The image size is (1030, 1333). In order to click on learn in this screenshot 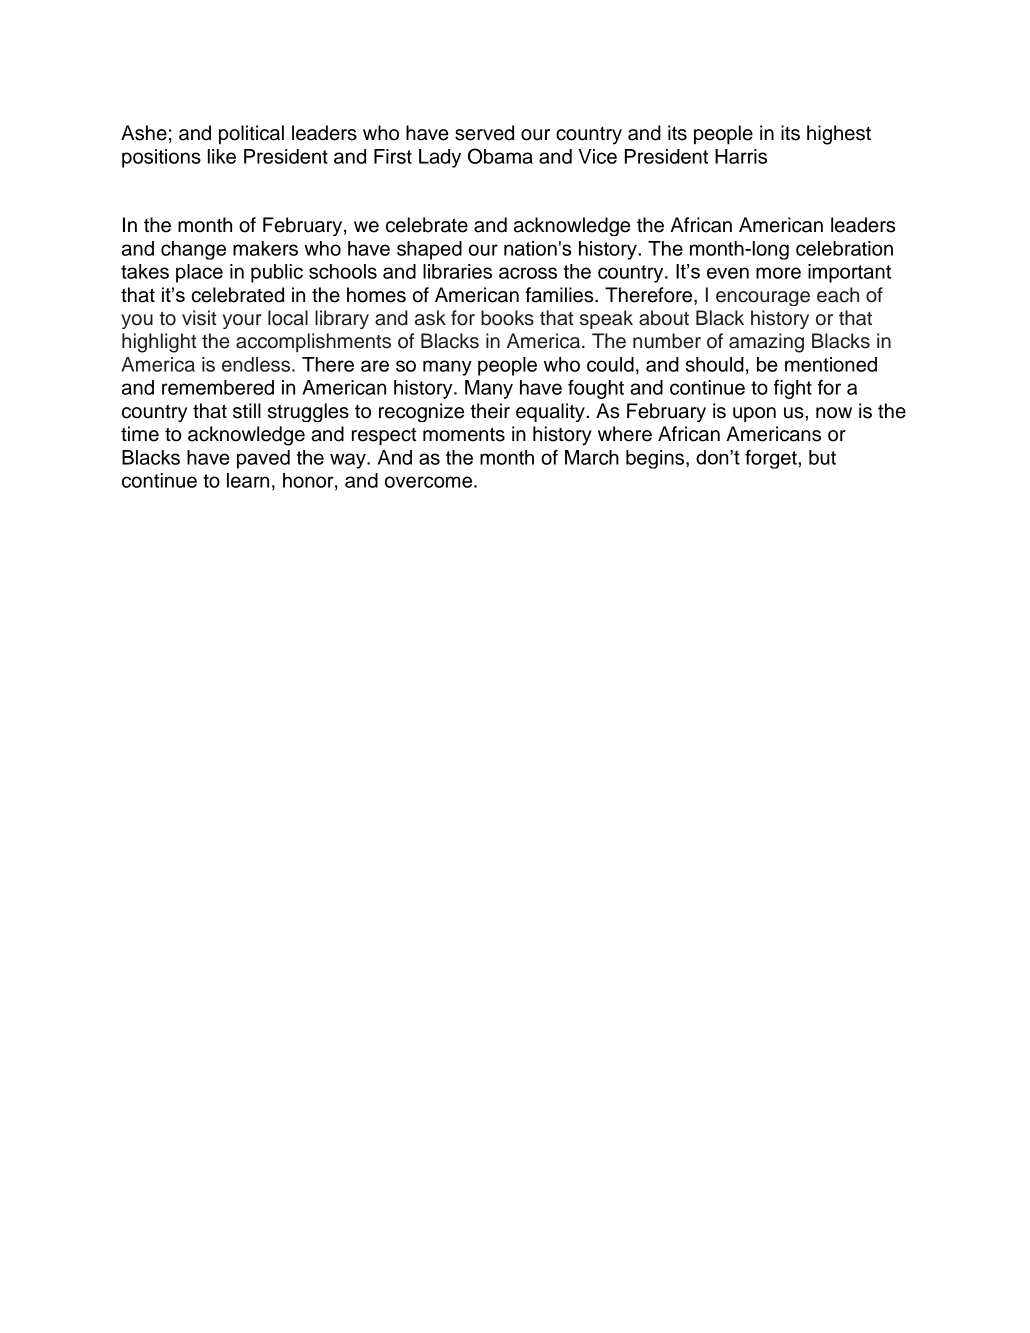, I will do `click(248, 480)`.
